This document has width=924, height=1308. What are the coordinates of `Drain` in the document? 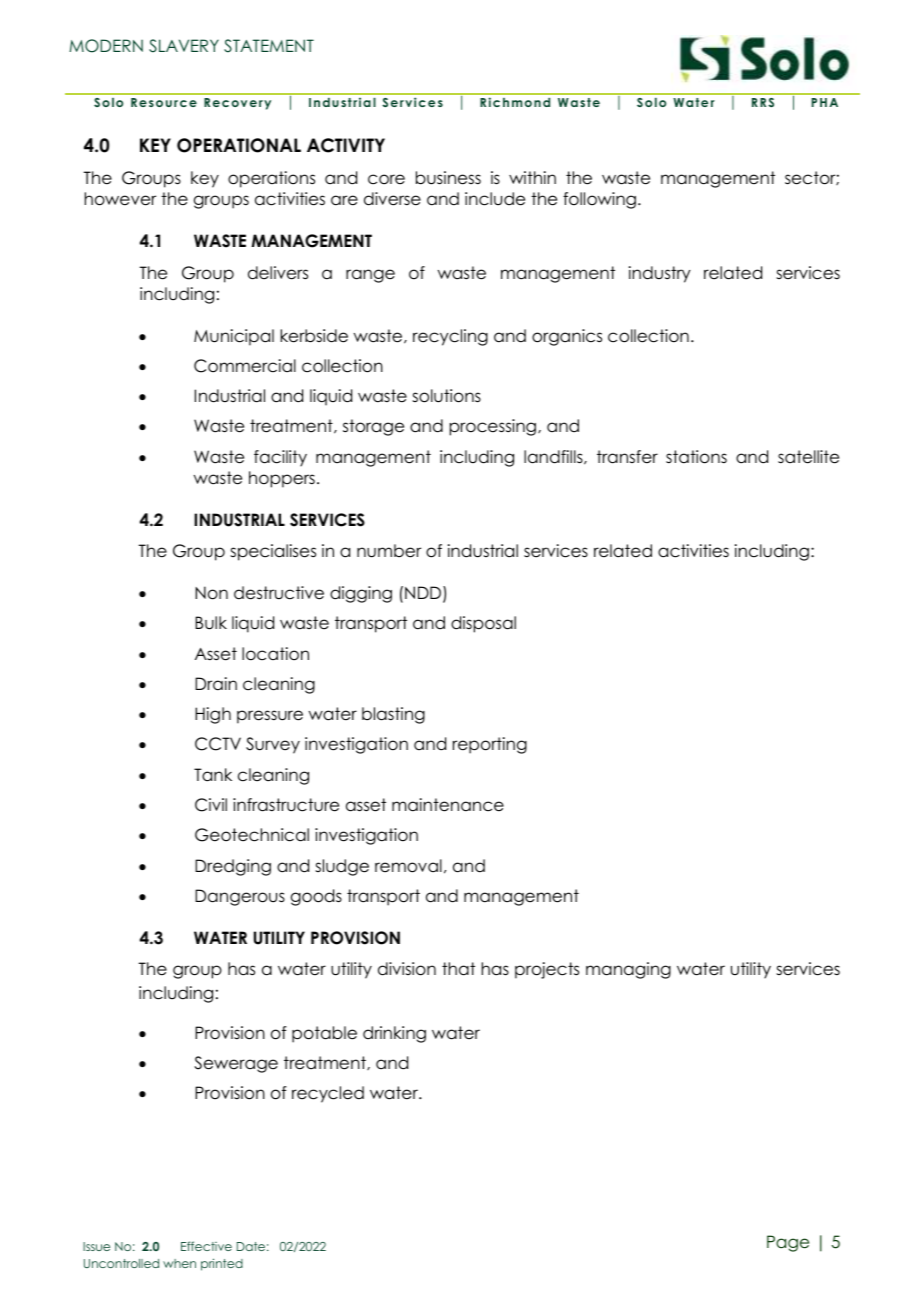 It's located at (216, 684).
